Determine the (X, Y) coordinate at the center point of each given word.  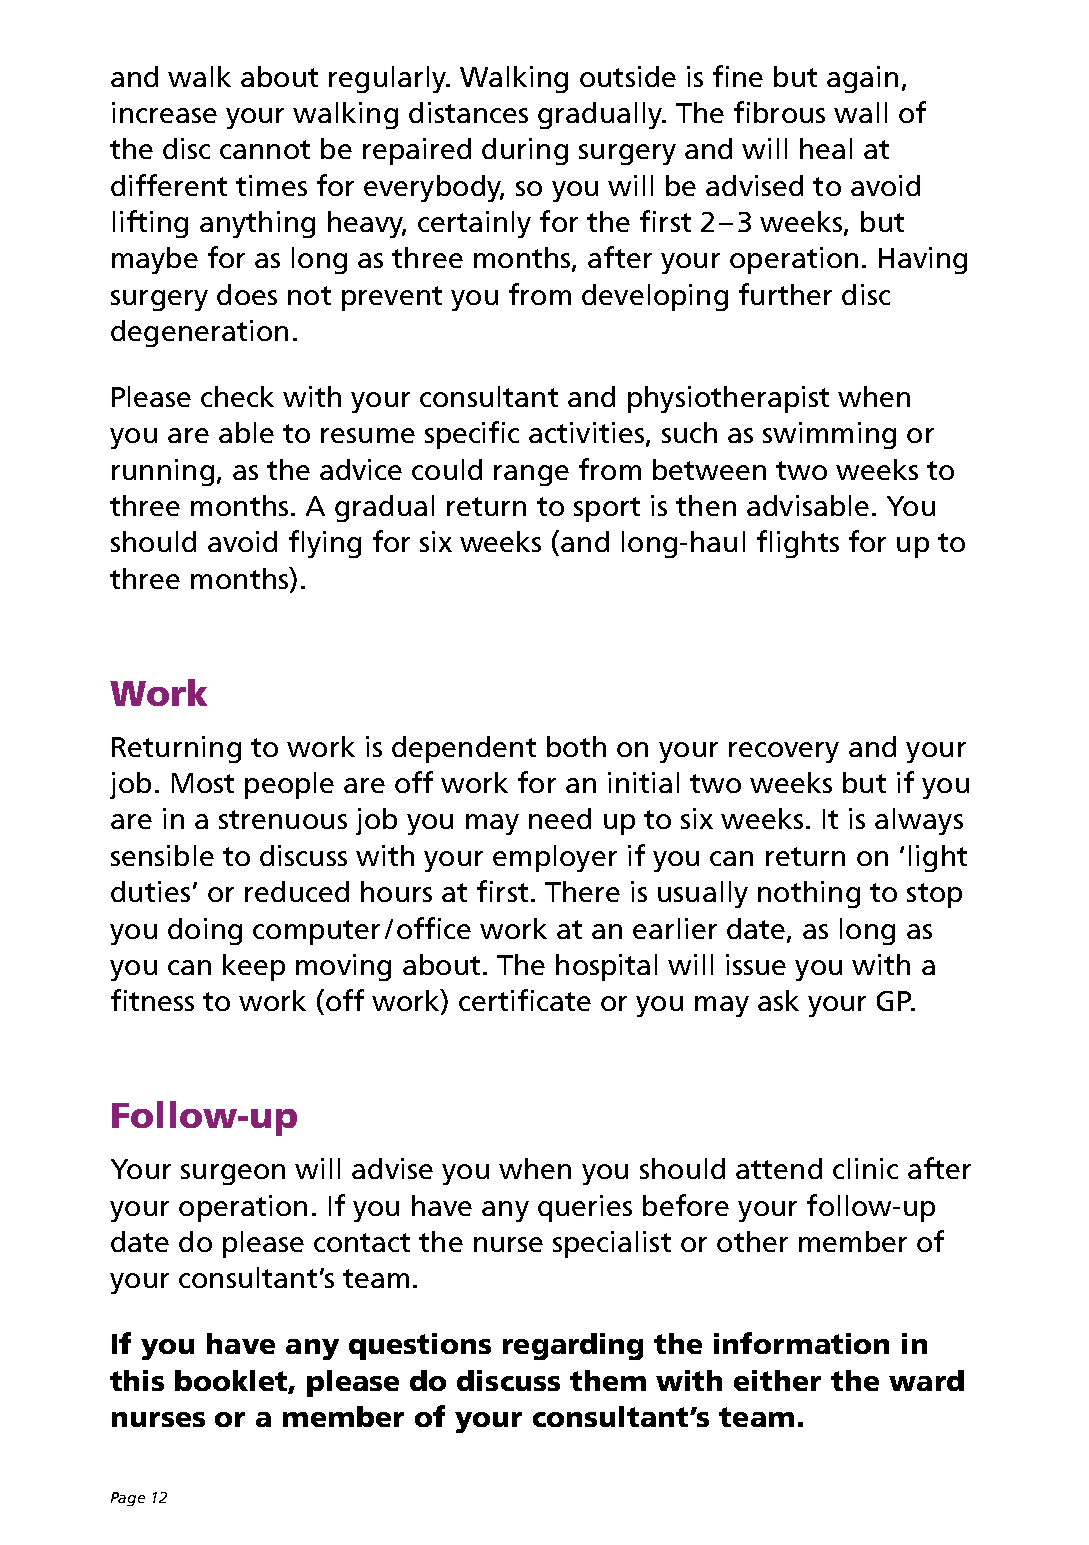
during (525, 151)
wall (860, 112)
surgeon (233, 1174)
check (237, 396)
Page (128, 1499)
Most (203, 783)
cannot (265, 149)
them (608, 1380)
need (560, 818)
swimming (829, 435)
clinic (865, 1168)
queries (585, 1208)
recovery (784, 752)
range (531, 475)
